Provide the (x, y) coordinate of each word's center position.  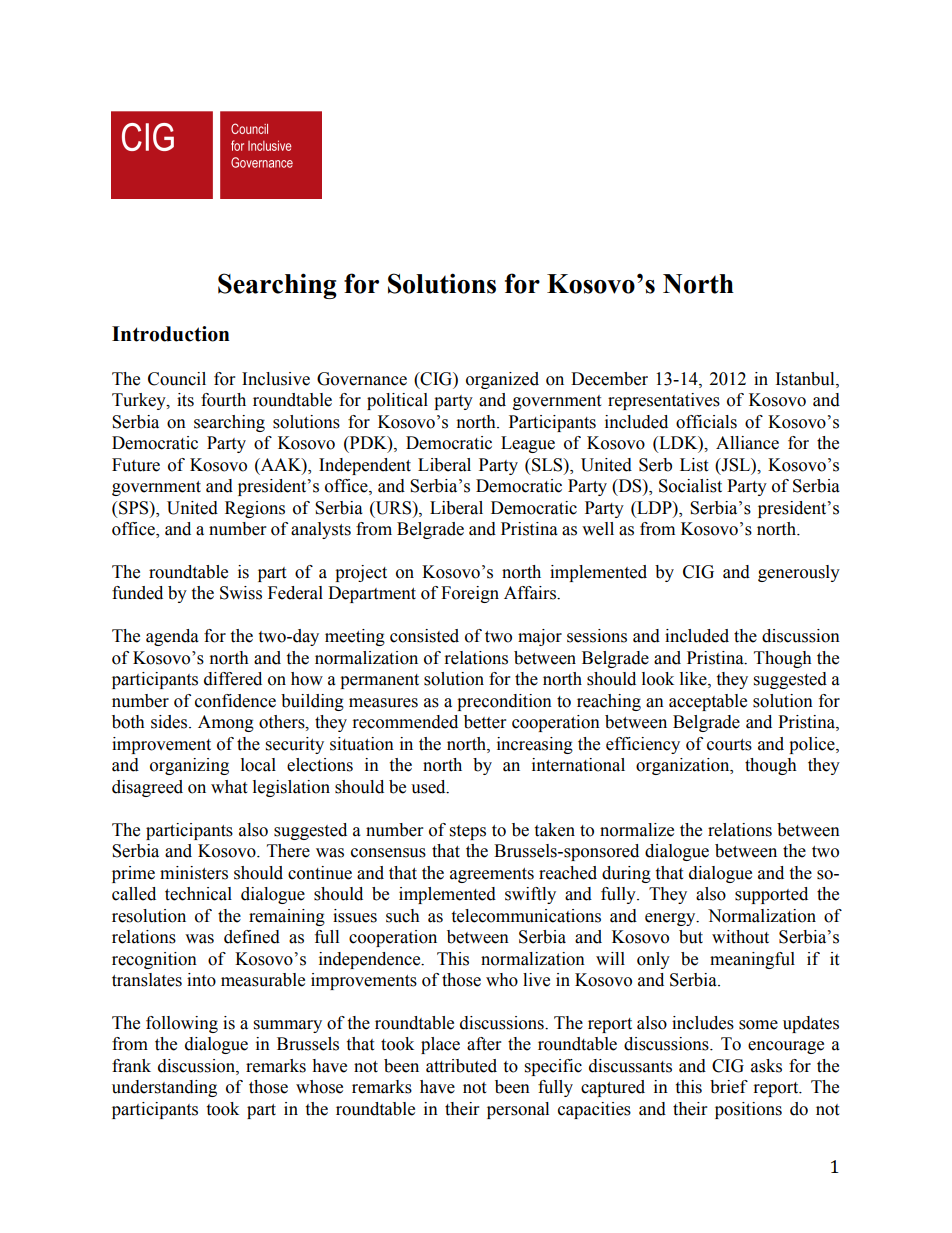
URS (393, 508)
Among (226, 723)
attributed (461, 1066)
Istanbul (806, 379)
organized (502, 380)
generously (799, 573)
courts (729, 745)
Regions (255, 509)
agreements (492, 875)
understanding (164, 1088)
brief (729, 1087)
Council (177, 379)
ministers (194, 873)
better (485, 722)
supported (771, 895)
